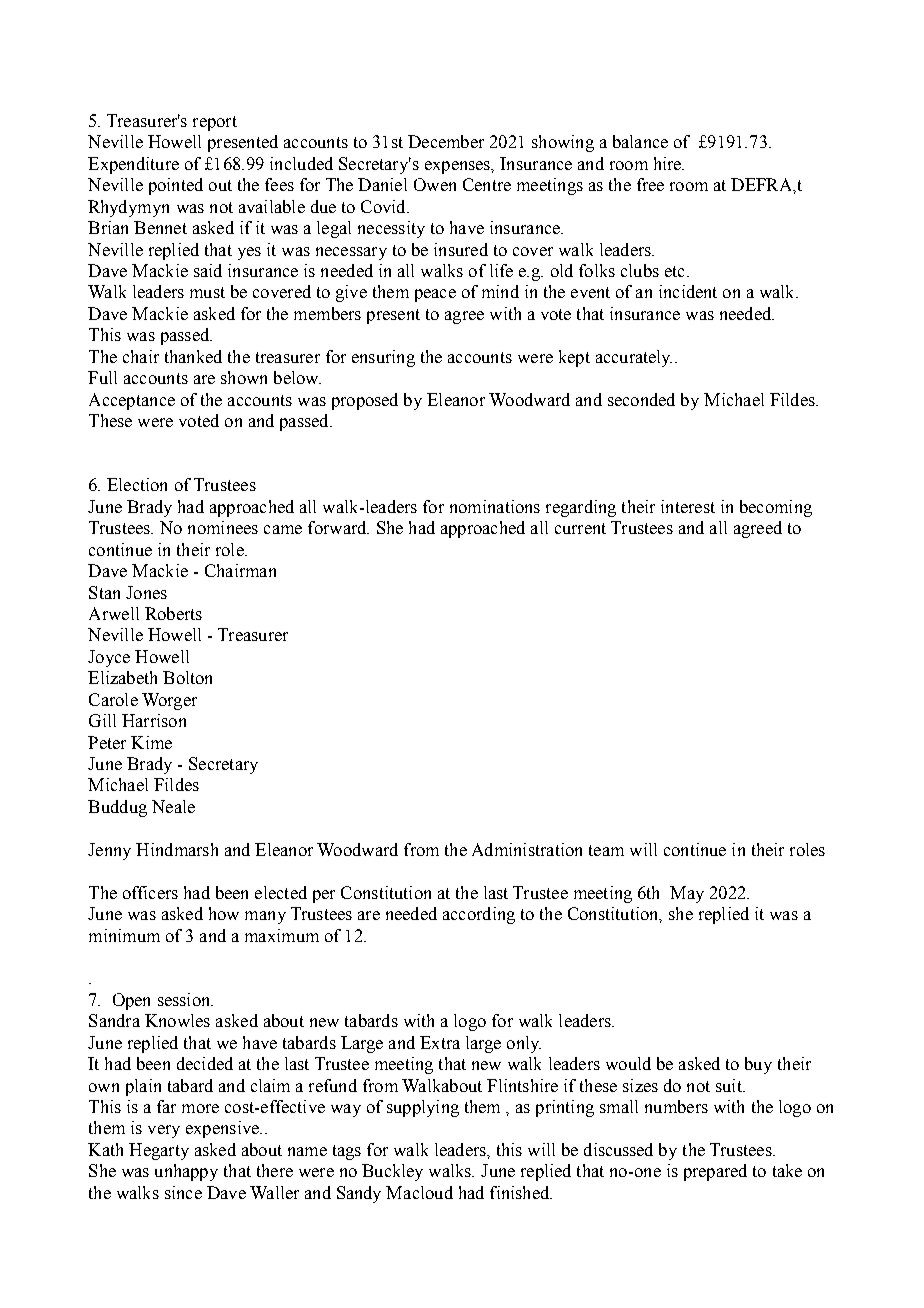 The width and height of the page is (924, 1308). Describe the element at coordinates (650, 184) in the page. I see `free` at that location.
